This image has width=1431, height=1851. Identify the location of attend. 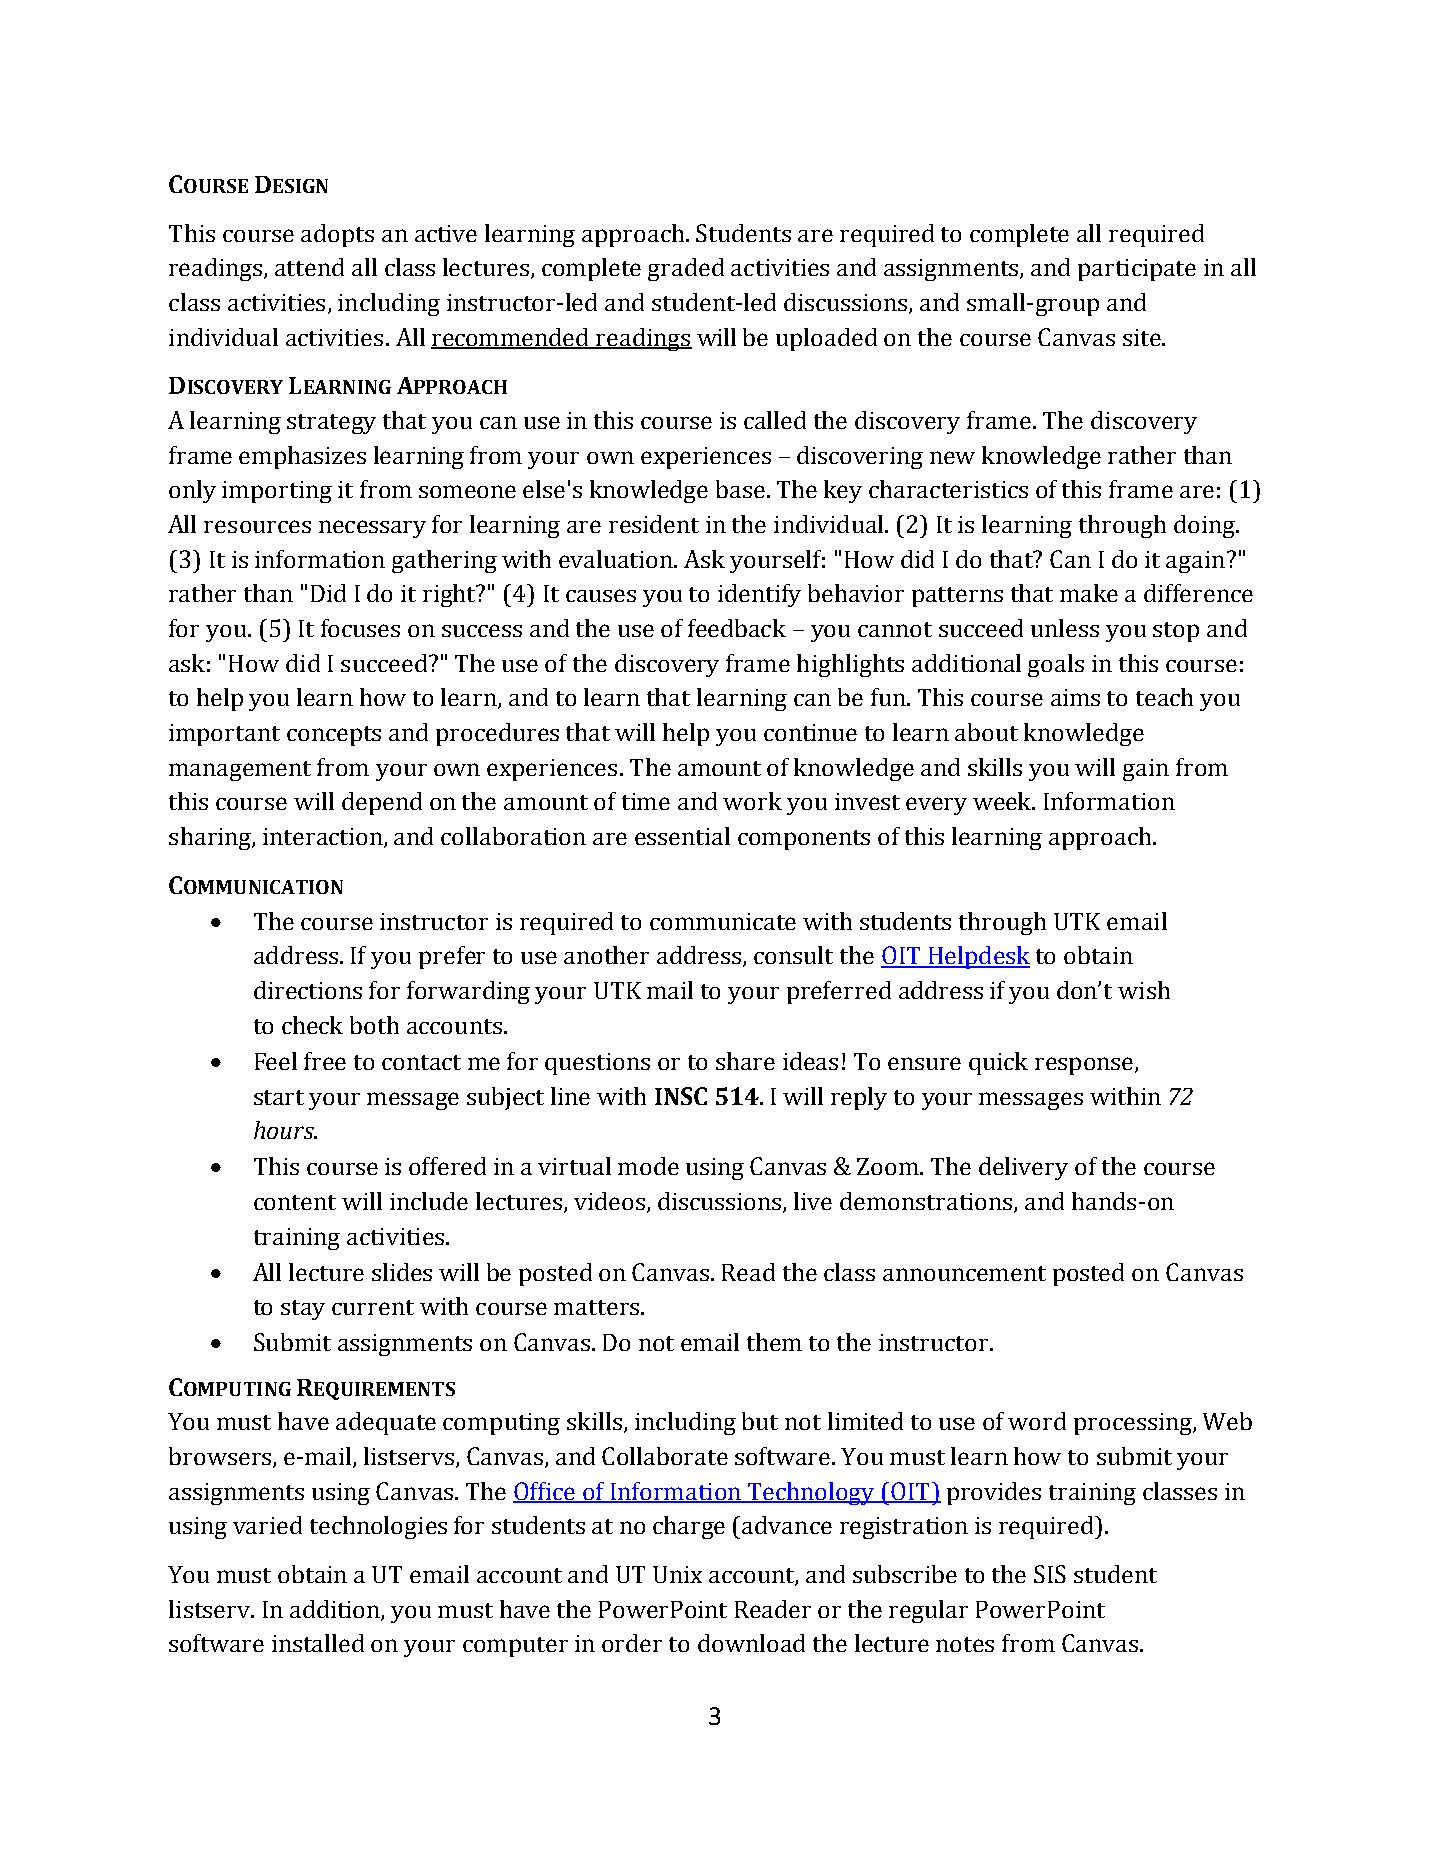
(309, 267).
